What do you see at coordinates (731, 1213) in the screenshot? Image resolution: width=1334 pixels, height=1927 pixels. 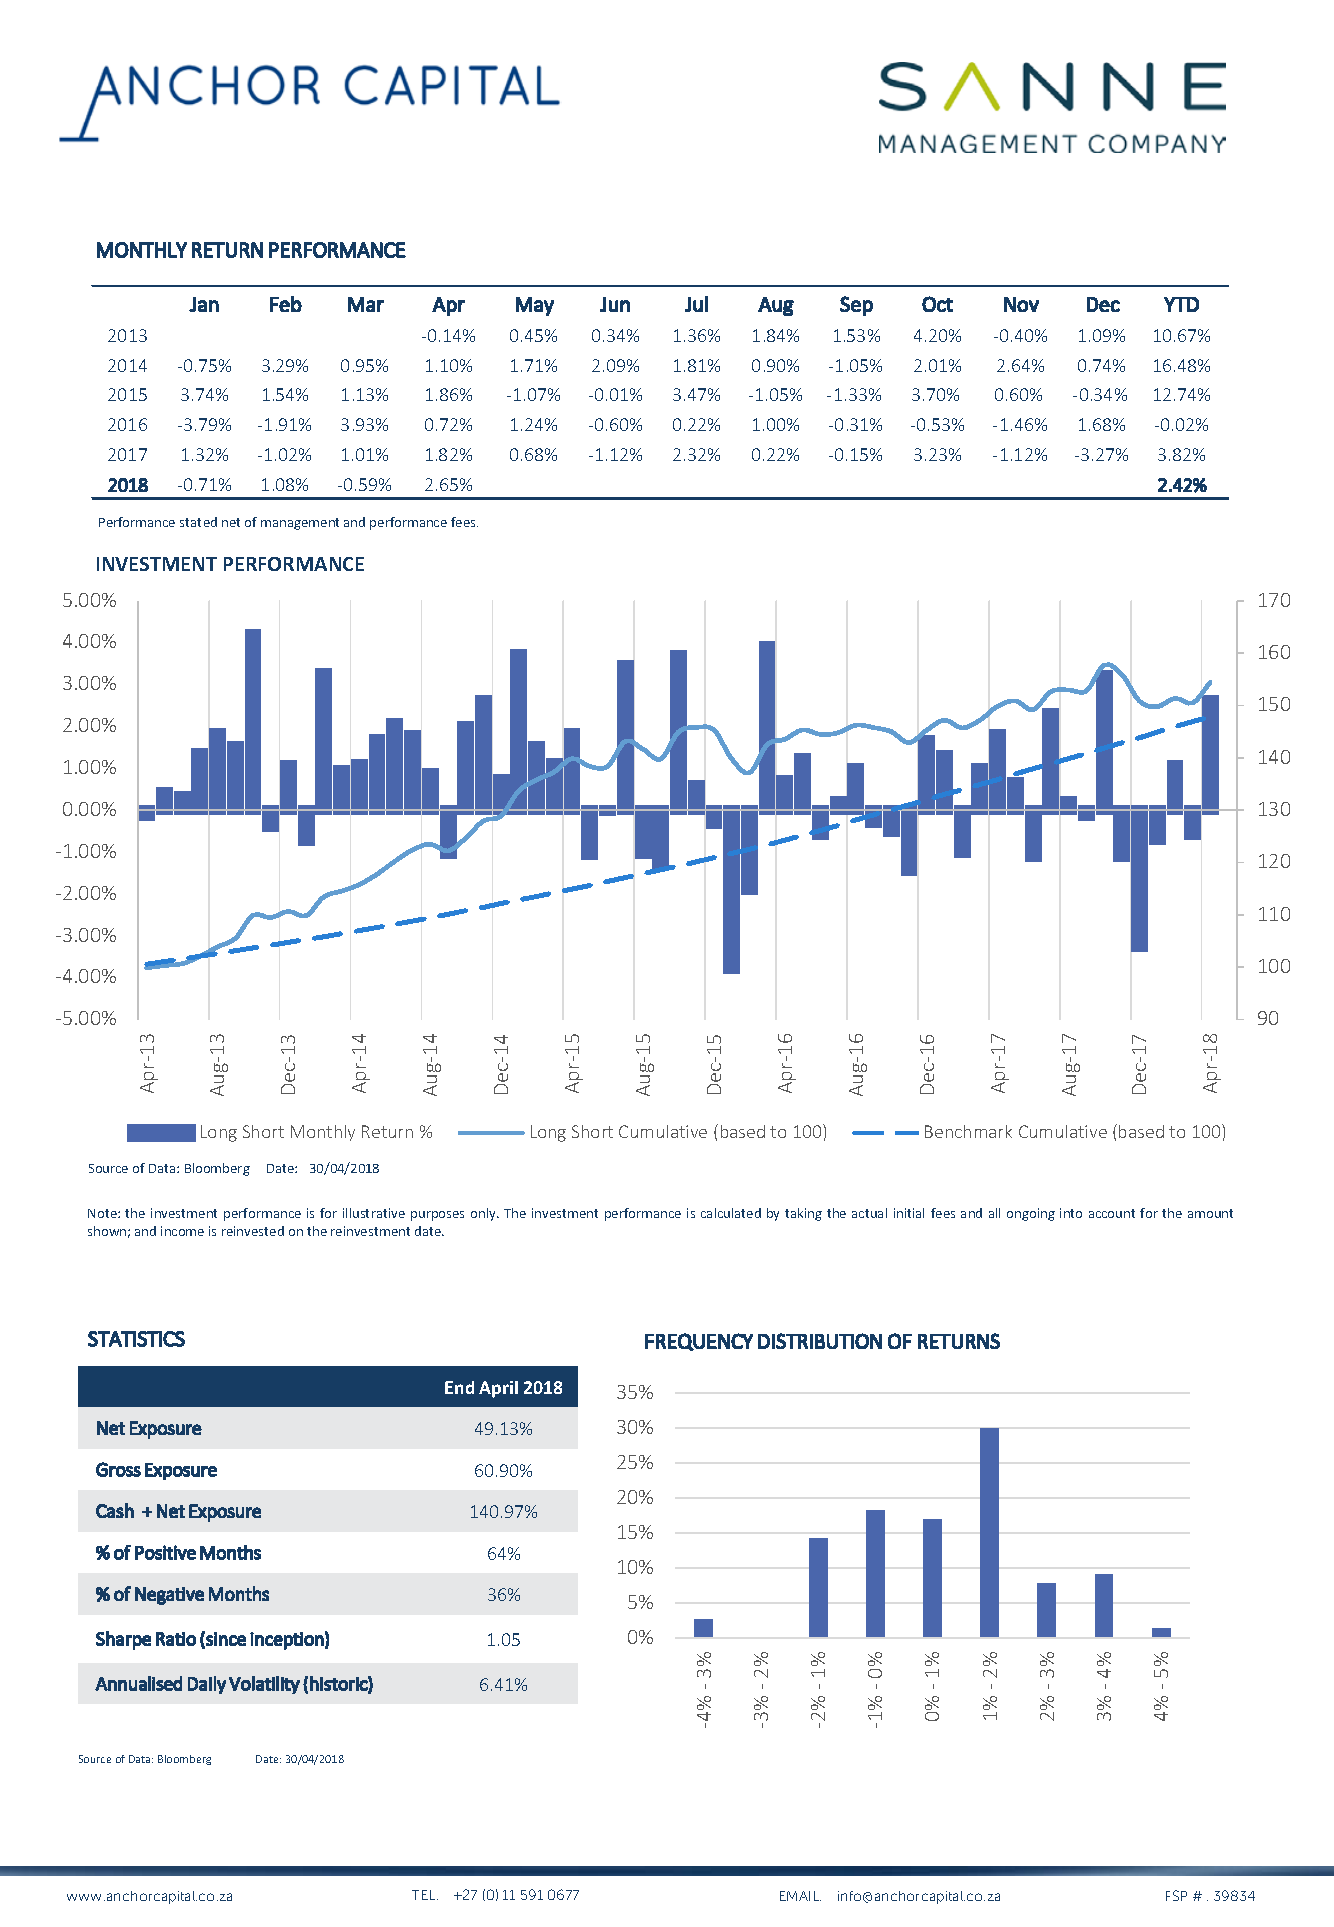 I see `calculated` at bounding box center [731, 1213].
